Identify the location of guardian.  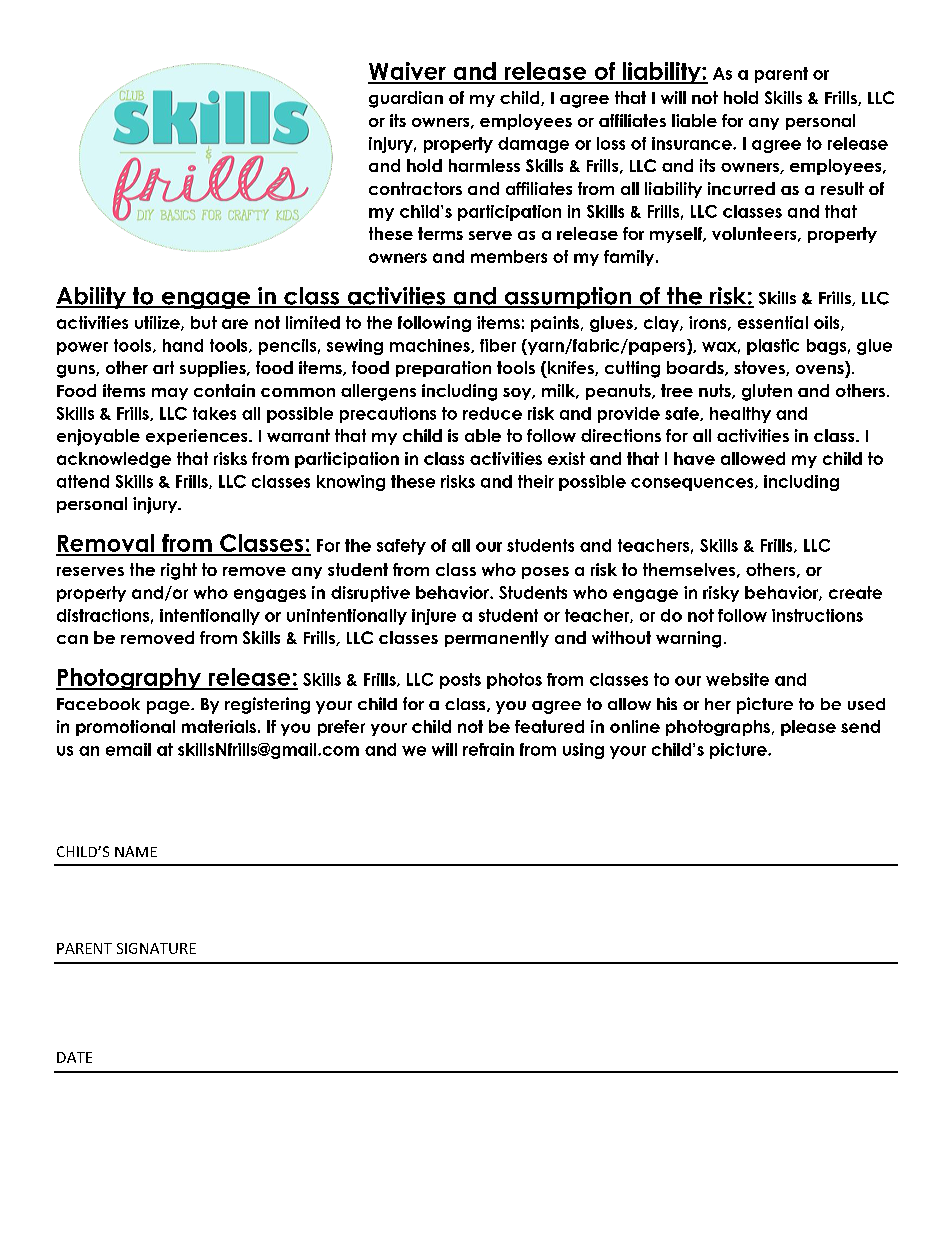
(406, 99).
